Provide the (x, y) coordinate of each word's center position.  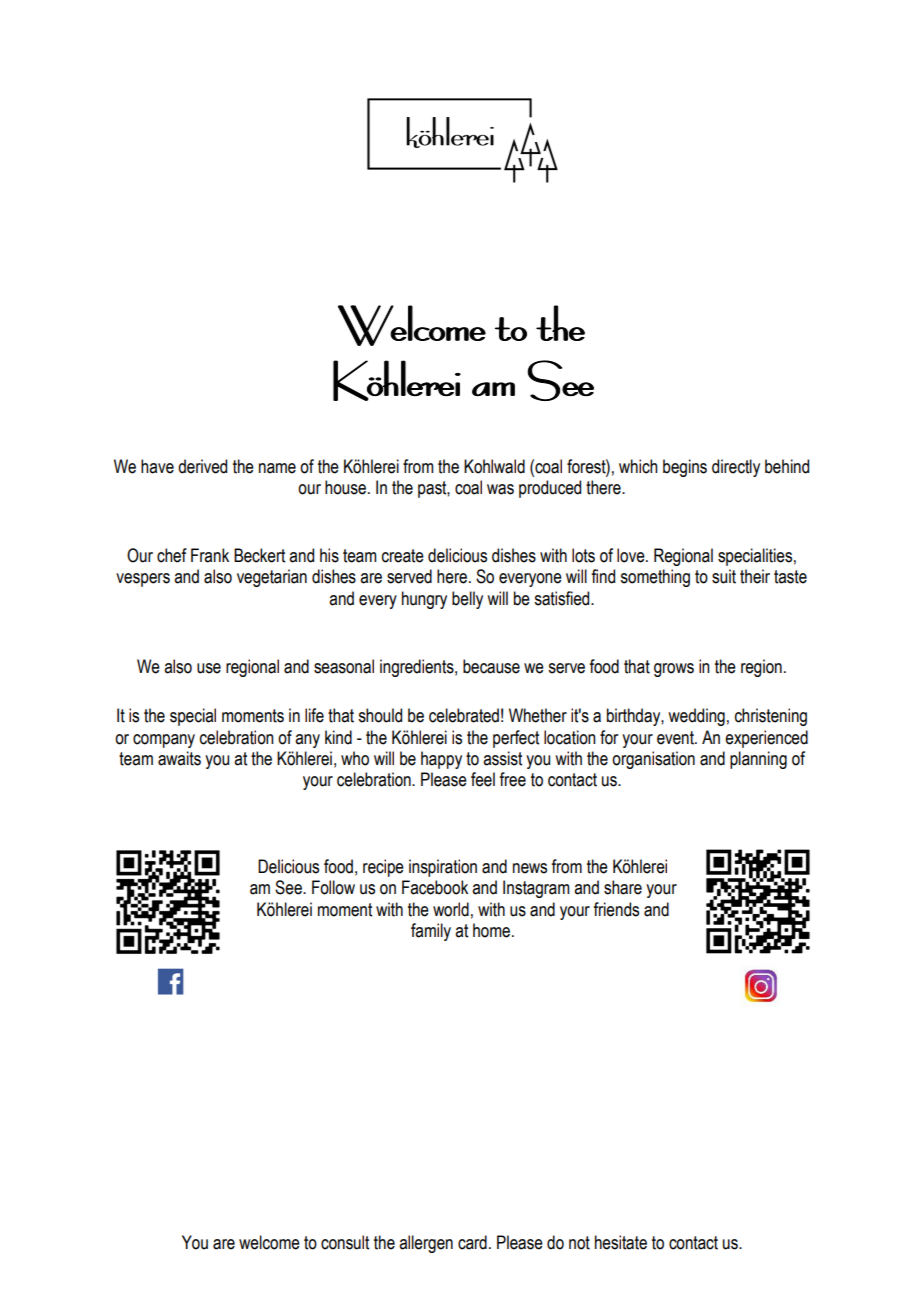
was (500, 489)
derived (202, 466)
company (164, 741)
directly (736, 468)
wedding (696, 717)
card (472, 1242)
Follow (333, 887)
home (493, 930)
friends (616, 909)
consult (345, 1242)
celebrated (464, 715)
